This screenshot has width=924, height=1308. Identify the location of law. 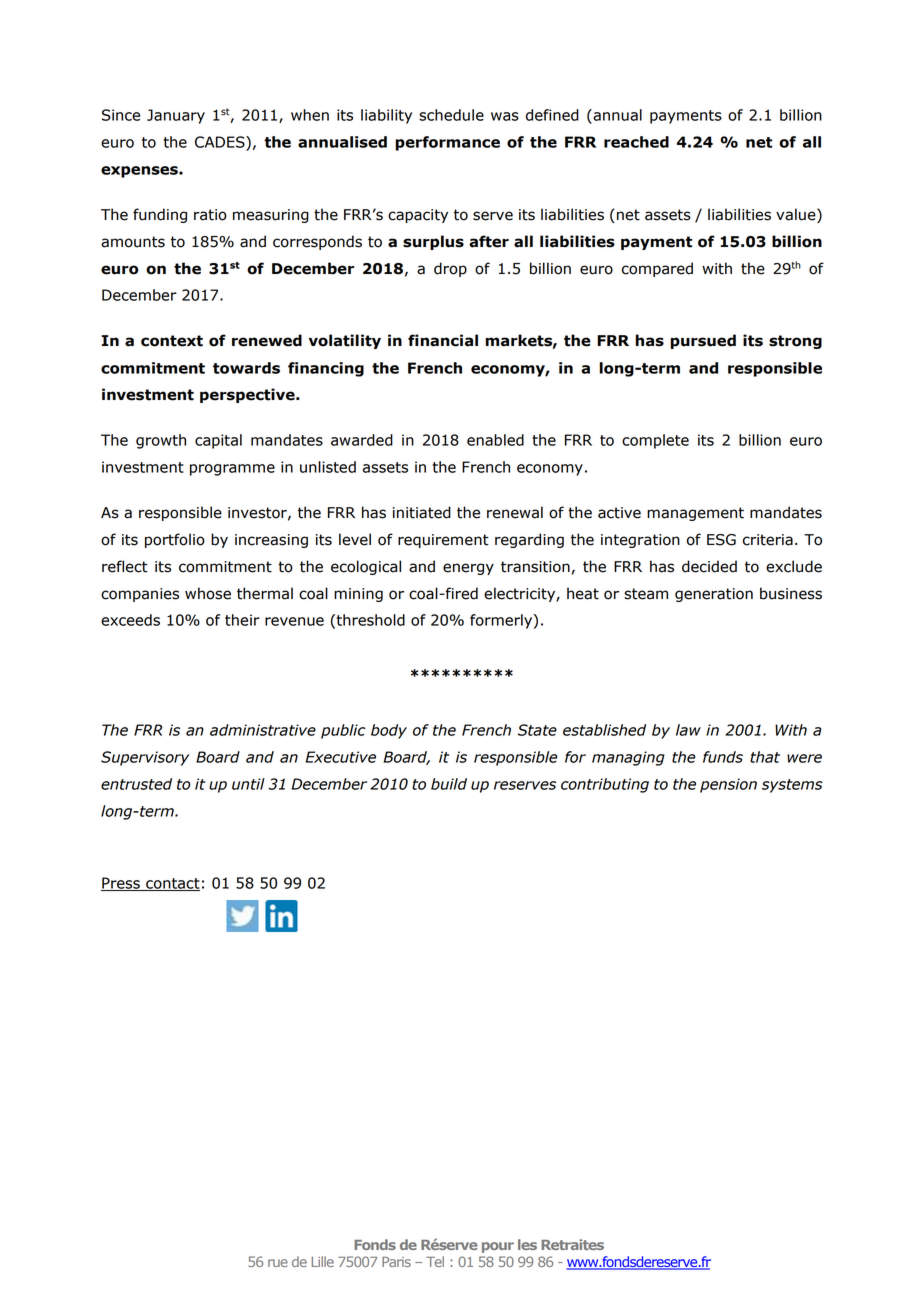
(688, 730).
